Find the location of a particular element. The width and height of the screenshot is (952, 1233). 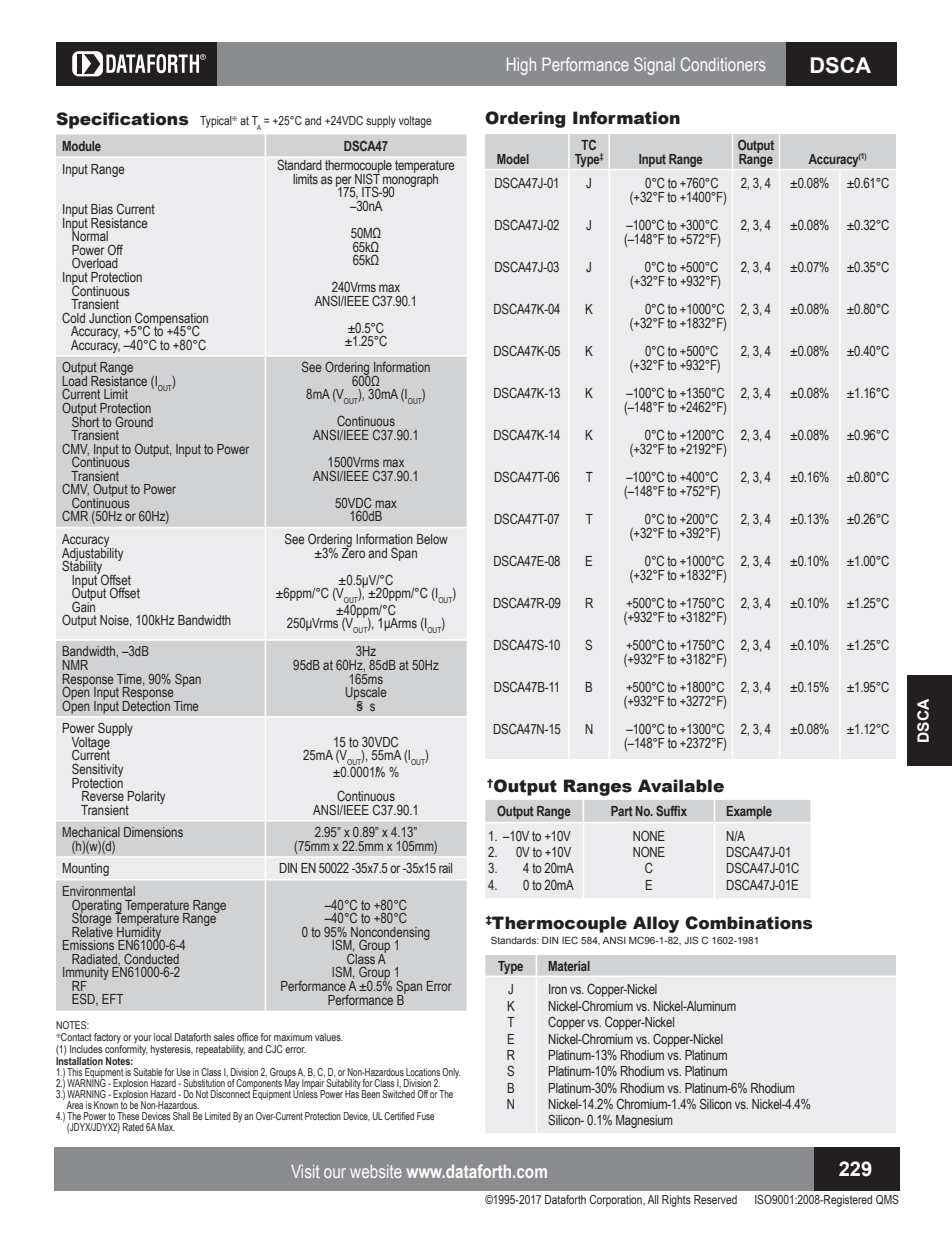

monograph is located at coordinates (410, 180).
